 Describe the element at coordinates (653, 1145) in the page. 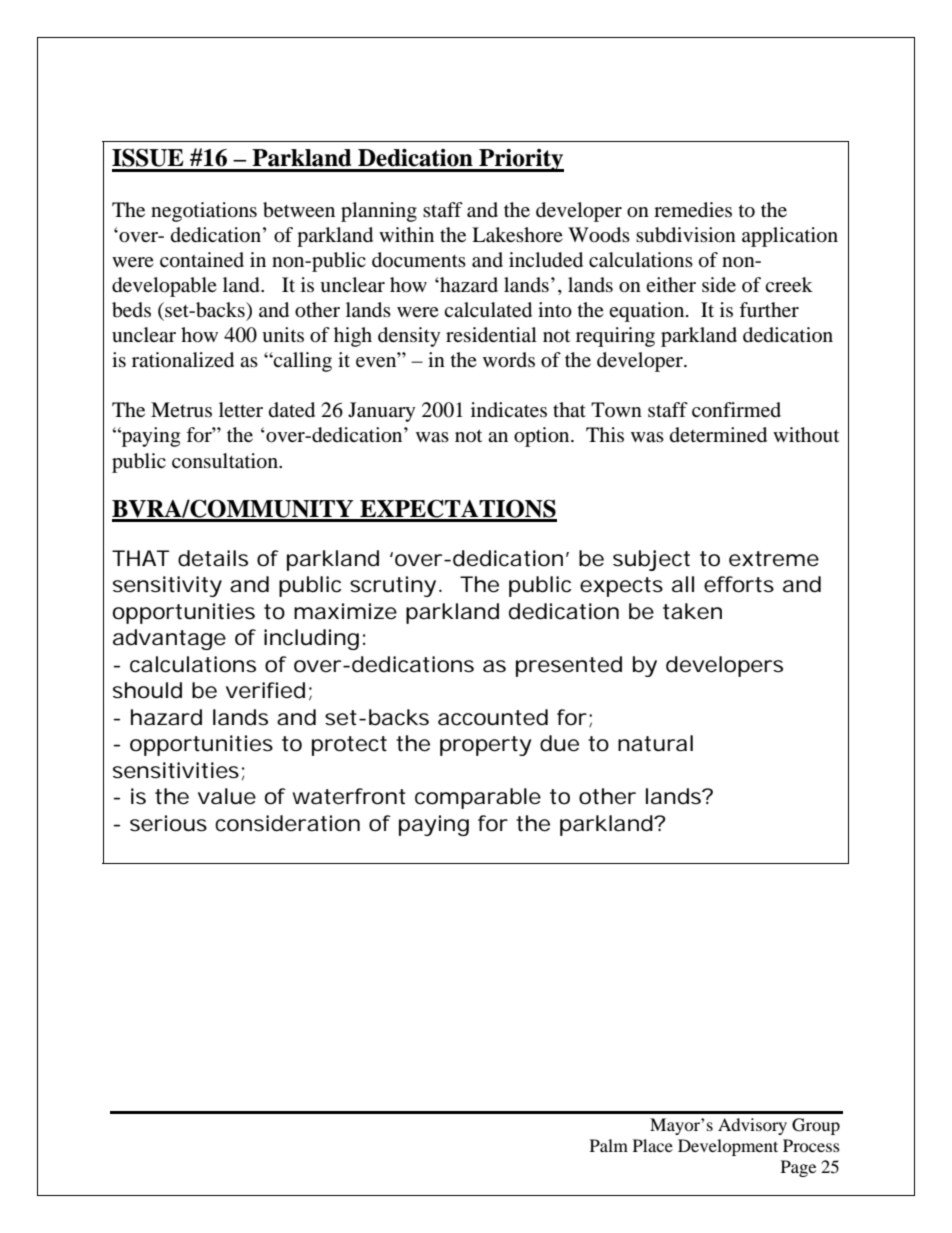

I see `Place` at that location.
